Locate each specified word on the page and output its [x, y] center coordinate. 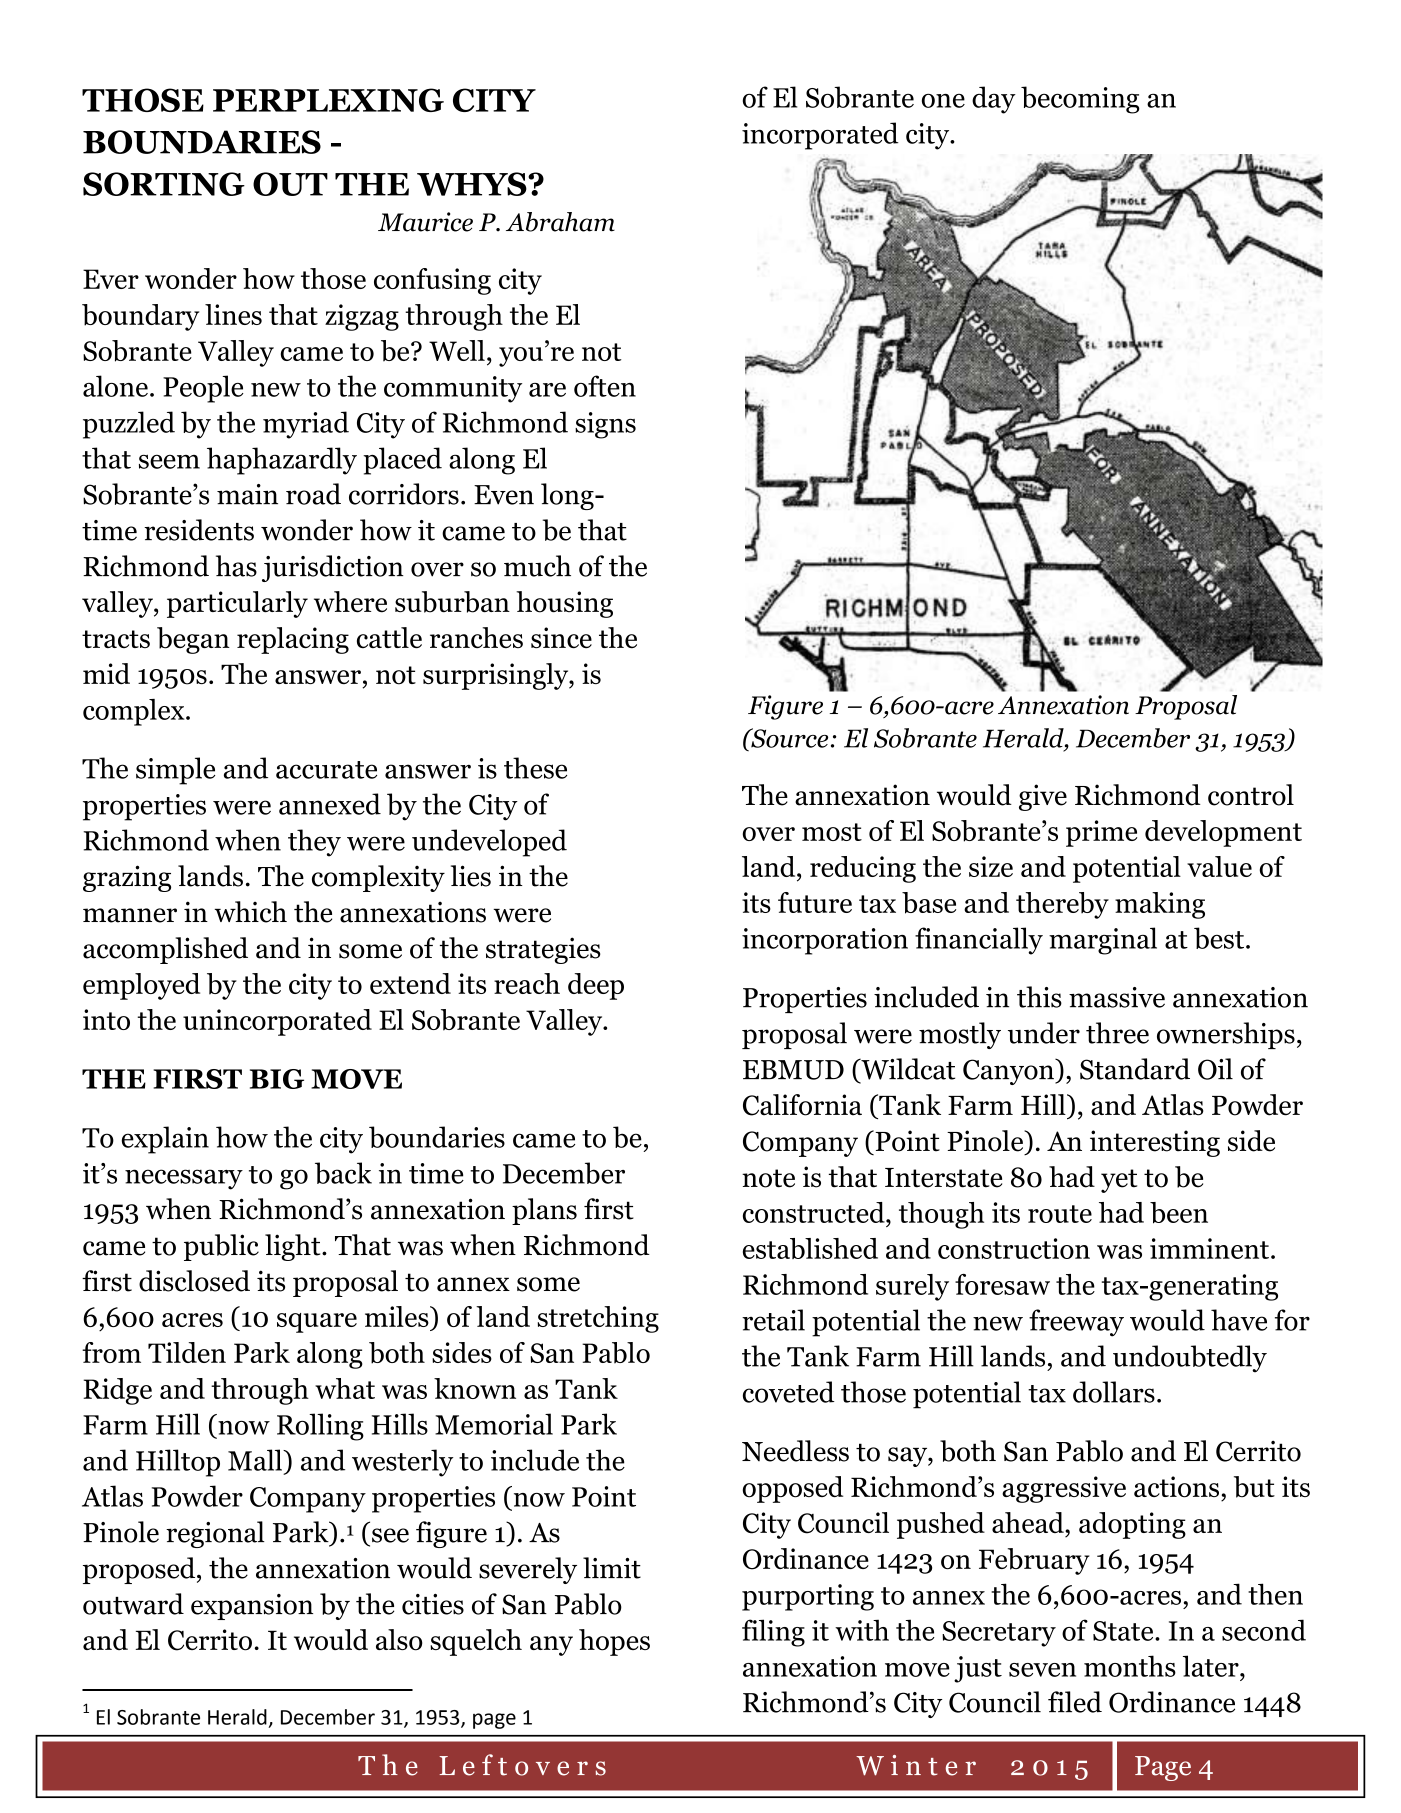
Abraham [560, 222]
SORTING [164, 184]
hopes [614, 1642]
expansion [252, 1607]
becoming [1080, 100]
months [1130, 1666]
